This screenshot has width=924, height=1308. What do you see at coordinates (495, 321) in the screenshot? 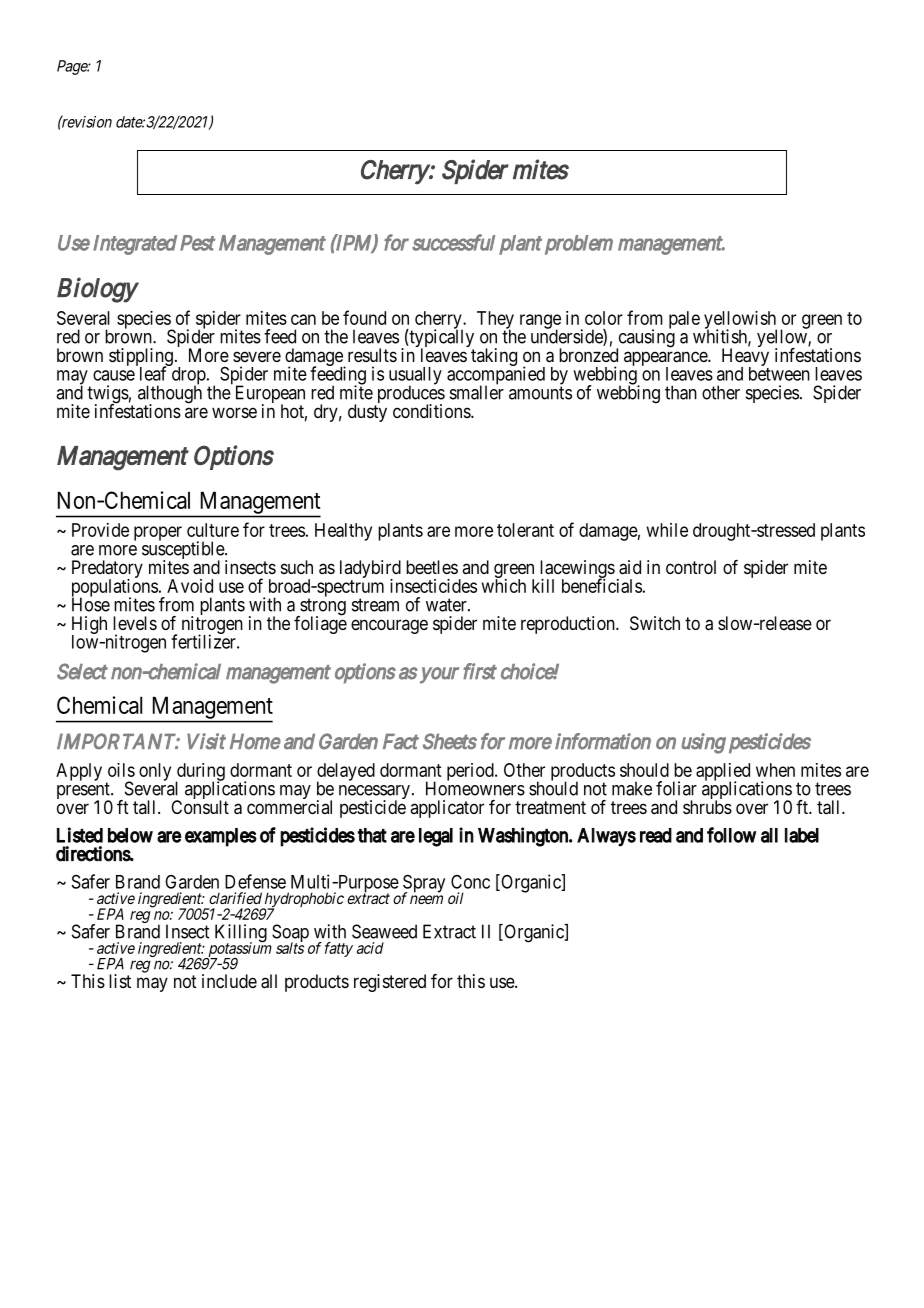
I see `They` at bounding box center [495, 321].
